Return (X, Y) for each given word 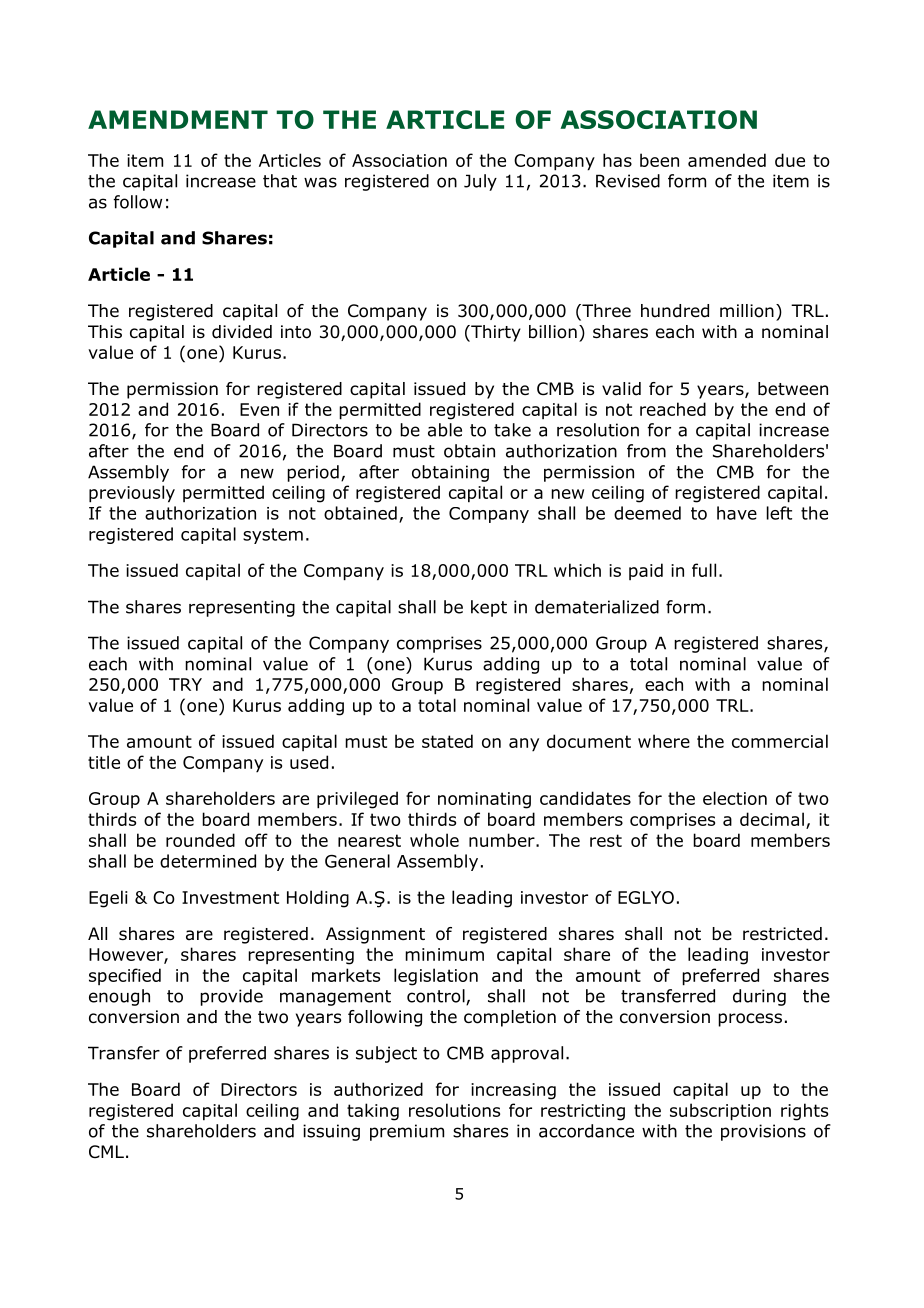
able (445, 430)
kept (489, 608)
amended (727, 160)
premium (407, 1132)
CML (106, 1151)
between (793, 389)
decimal (772, 819)
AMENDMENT (178, 119)
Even (259, 409)
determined (208, 861)
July (480, 182)
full (704, 570)
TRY (185, 684)
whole (434, 840)
